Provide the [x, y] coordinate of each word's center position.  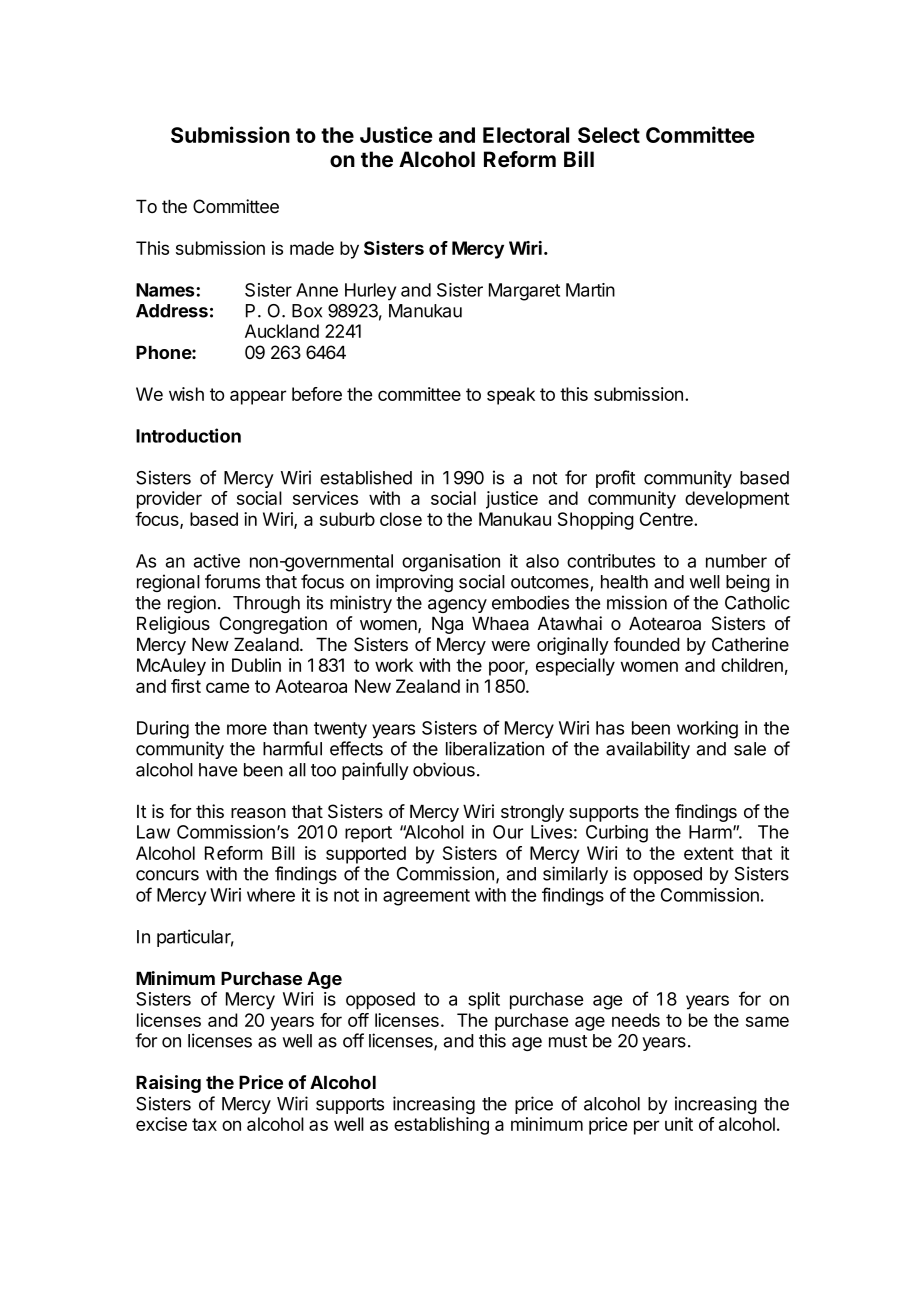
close [401, 519]
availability [648, 750]
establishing [441, 1126]
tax [204, 1124]
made [312, 248]
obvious [444, 769]
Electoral [526, 135]
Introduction [188, 435]
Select [609, 135]
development [737, 500]
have [218, 770]
